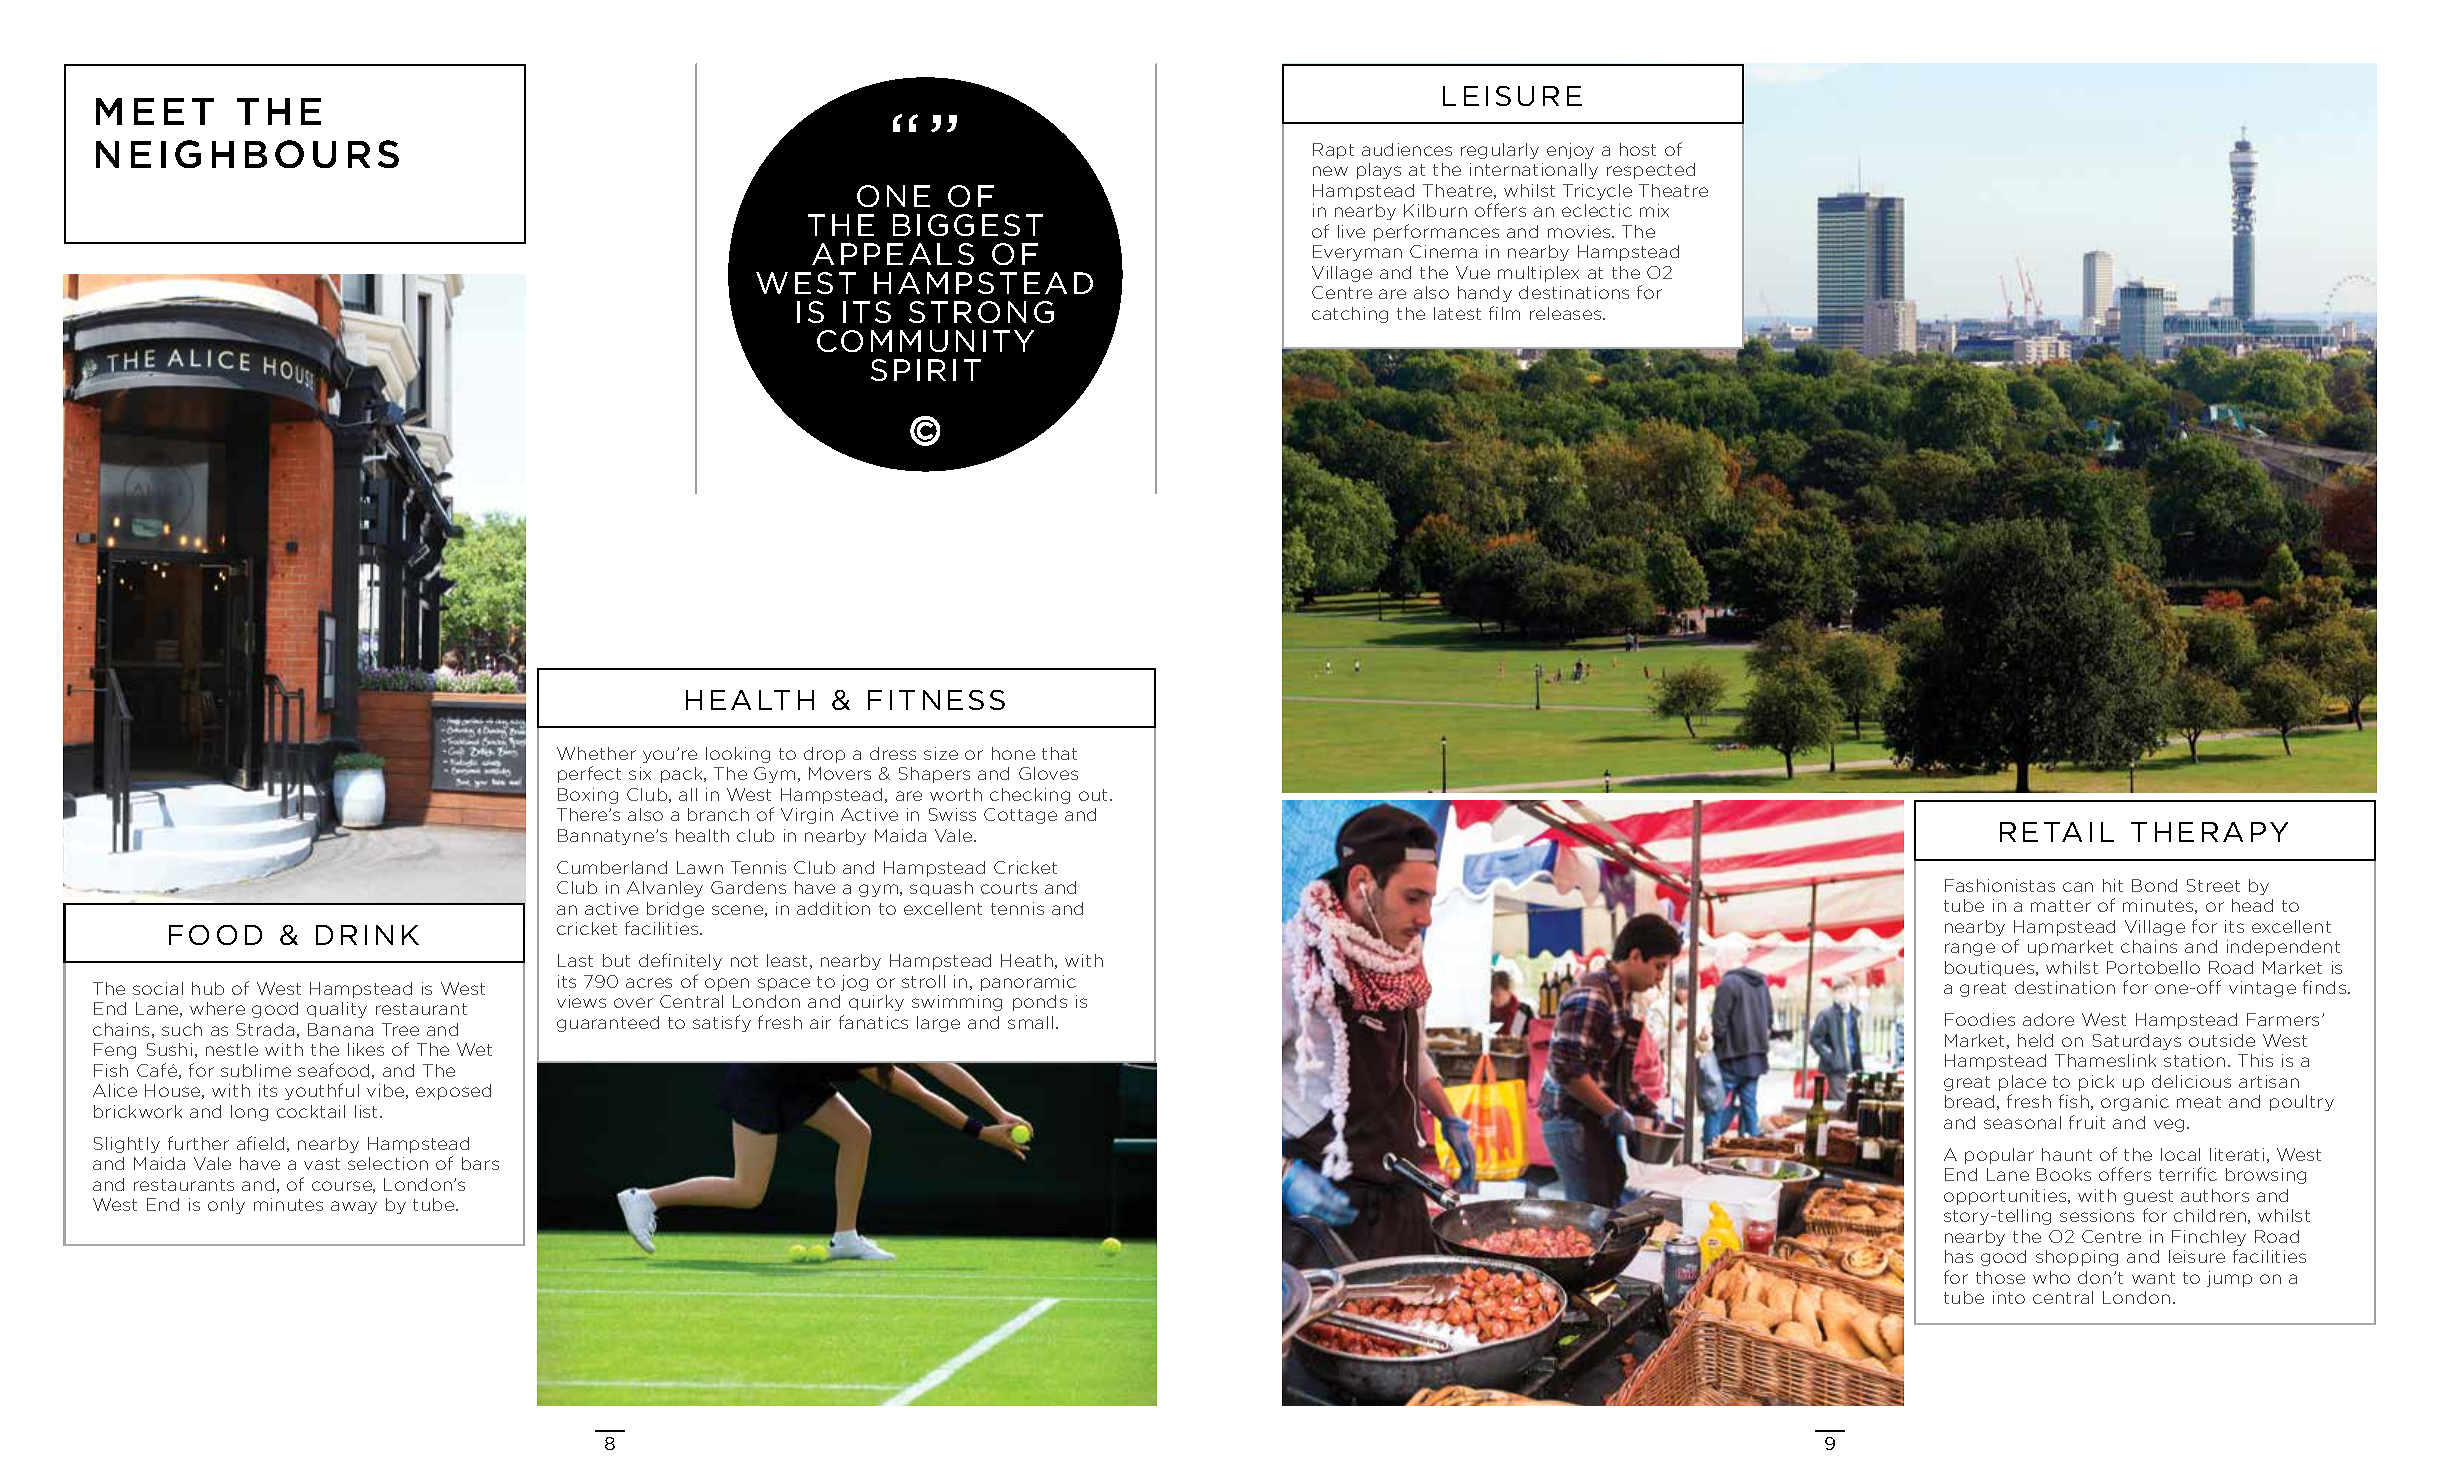 This page has height=1481, width=2440. Describe the element at coordinates (354, 1207) in the page. I see `away` at that location.
